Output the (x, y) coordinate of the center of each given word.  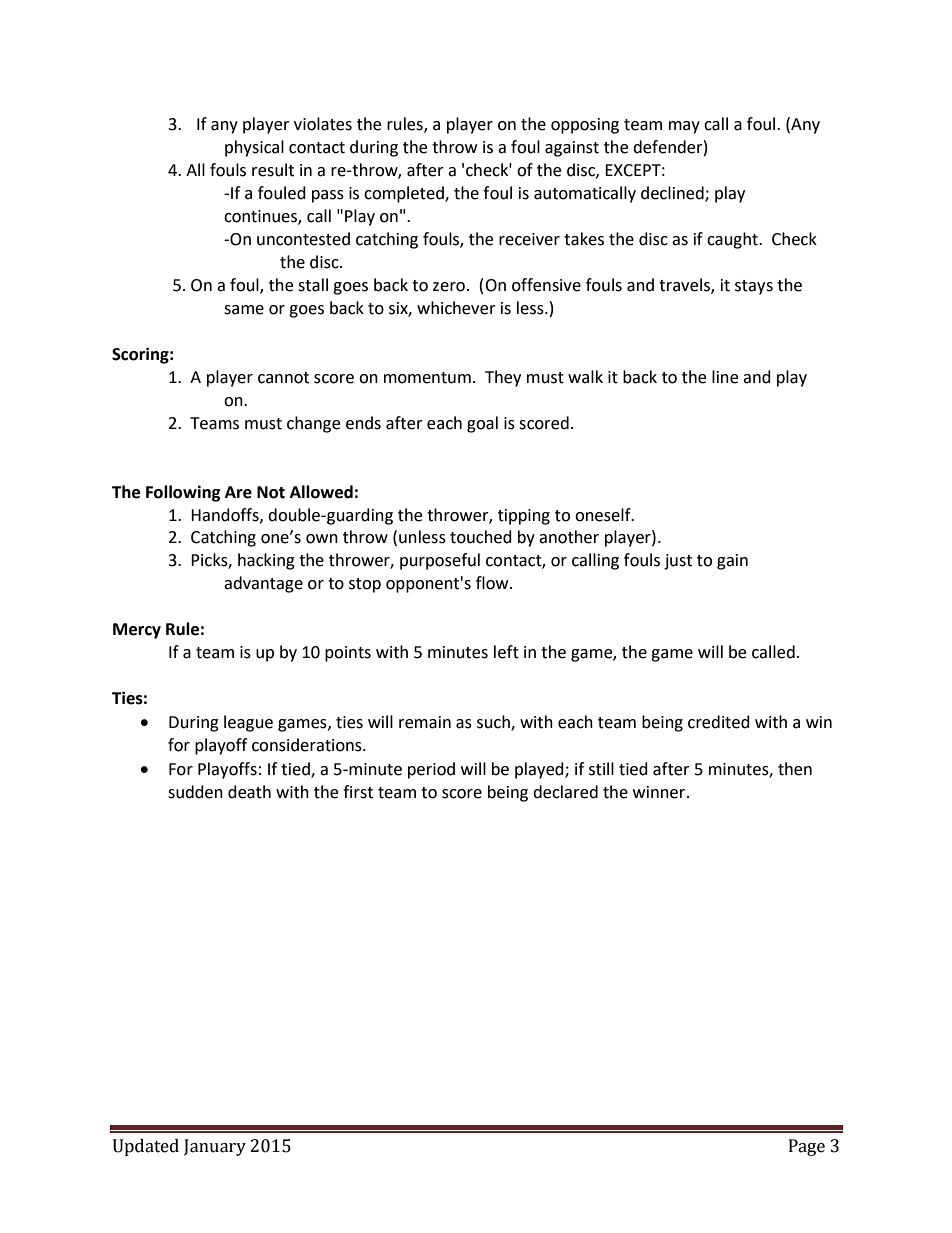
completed (405, 194)
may (684, 127)
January (215, 1147)
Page (807, 1147)
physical (254, 148)
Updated (146, 1147)
